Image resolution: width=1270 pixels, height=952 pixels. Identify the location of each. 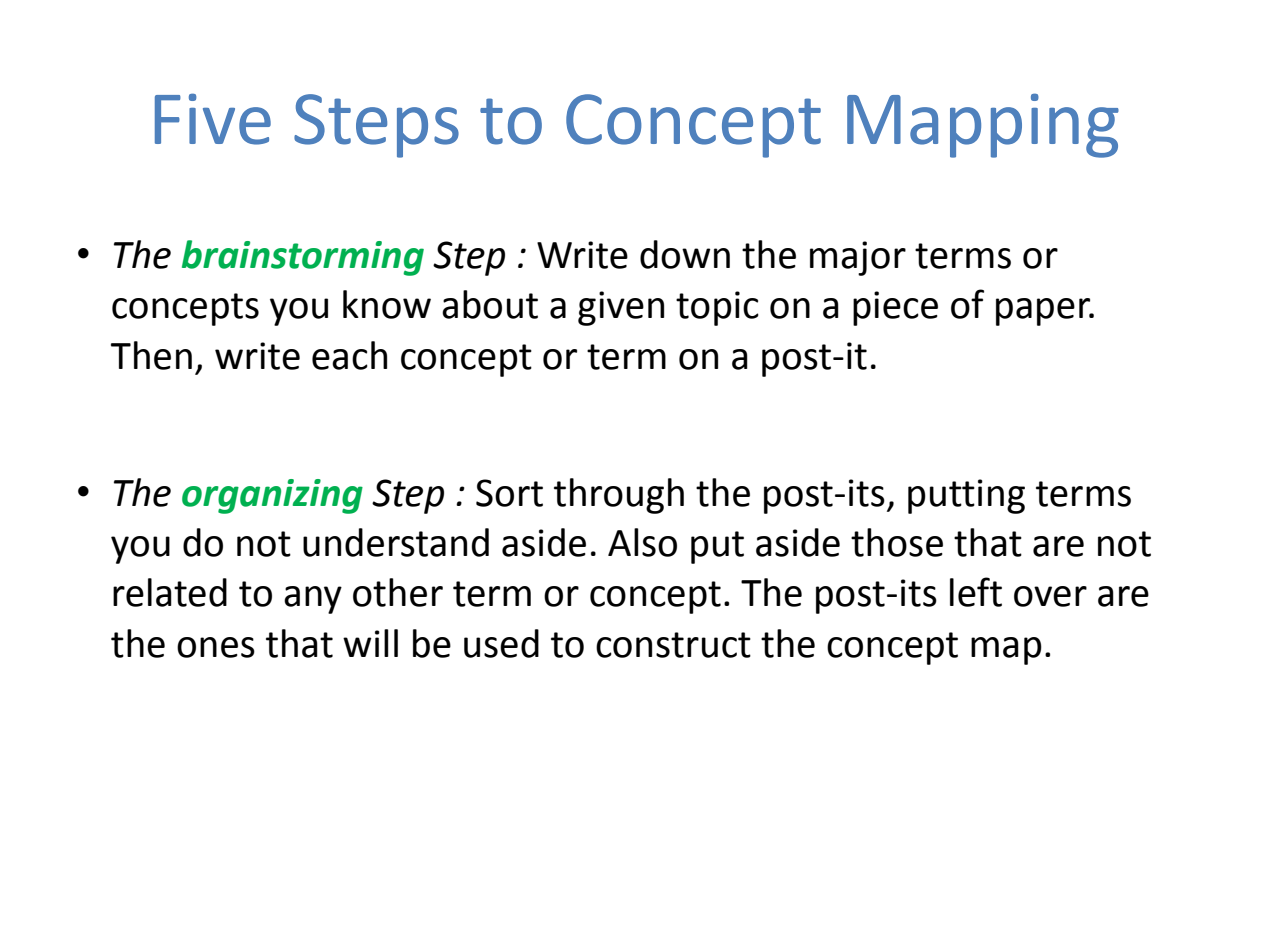
(349, 355).
